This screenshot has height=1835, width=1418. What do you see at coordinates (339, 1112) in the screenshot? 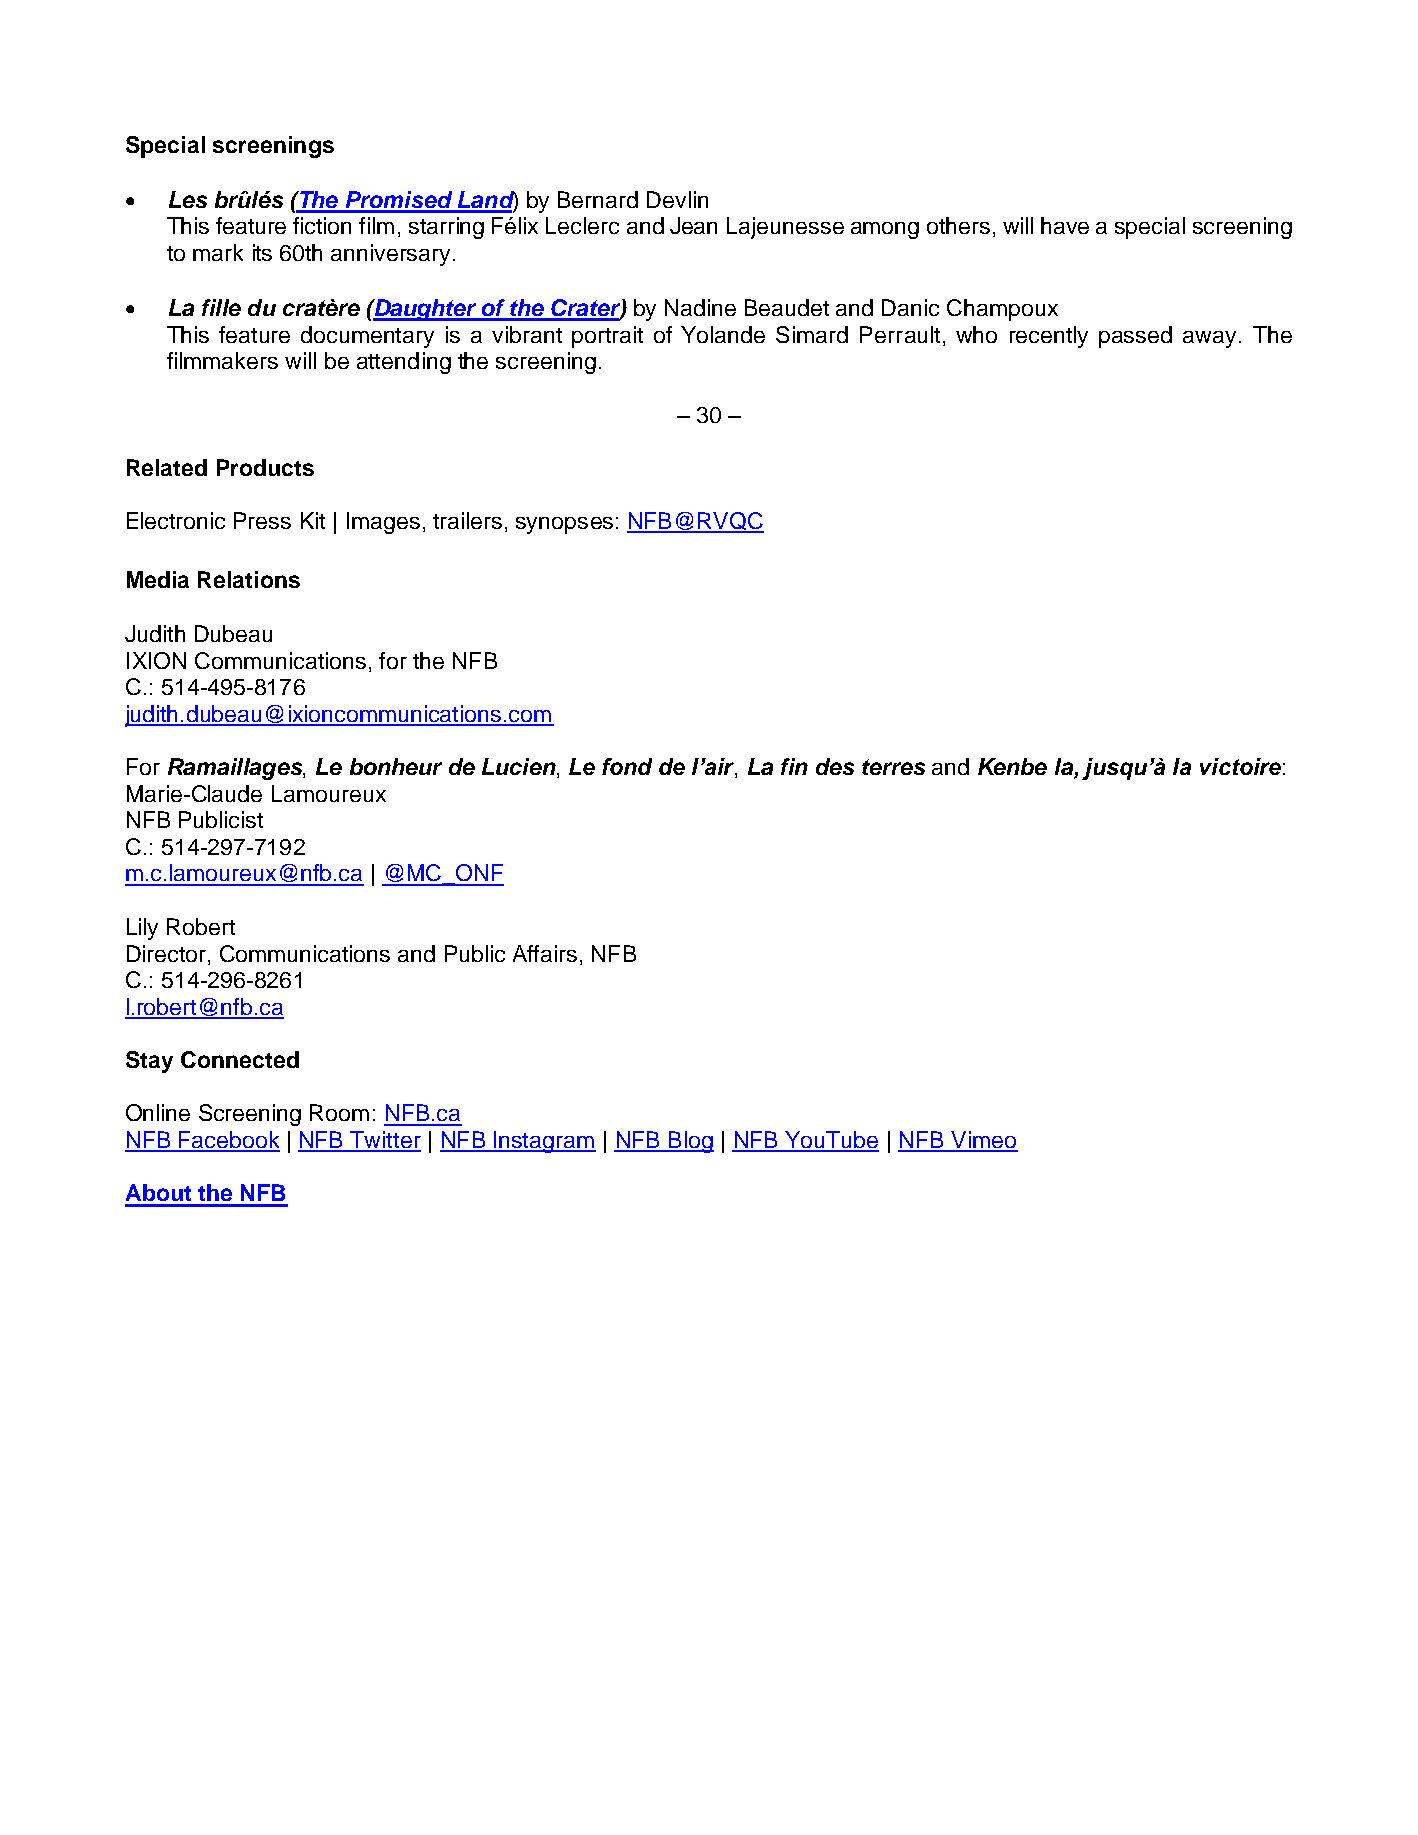
I see `Room` at bounding box center [339, 1112].
